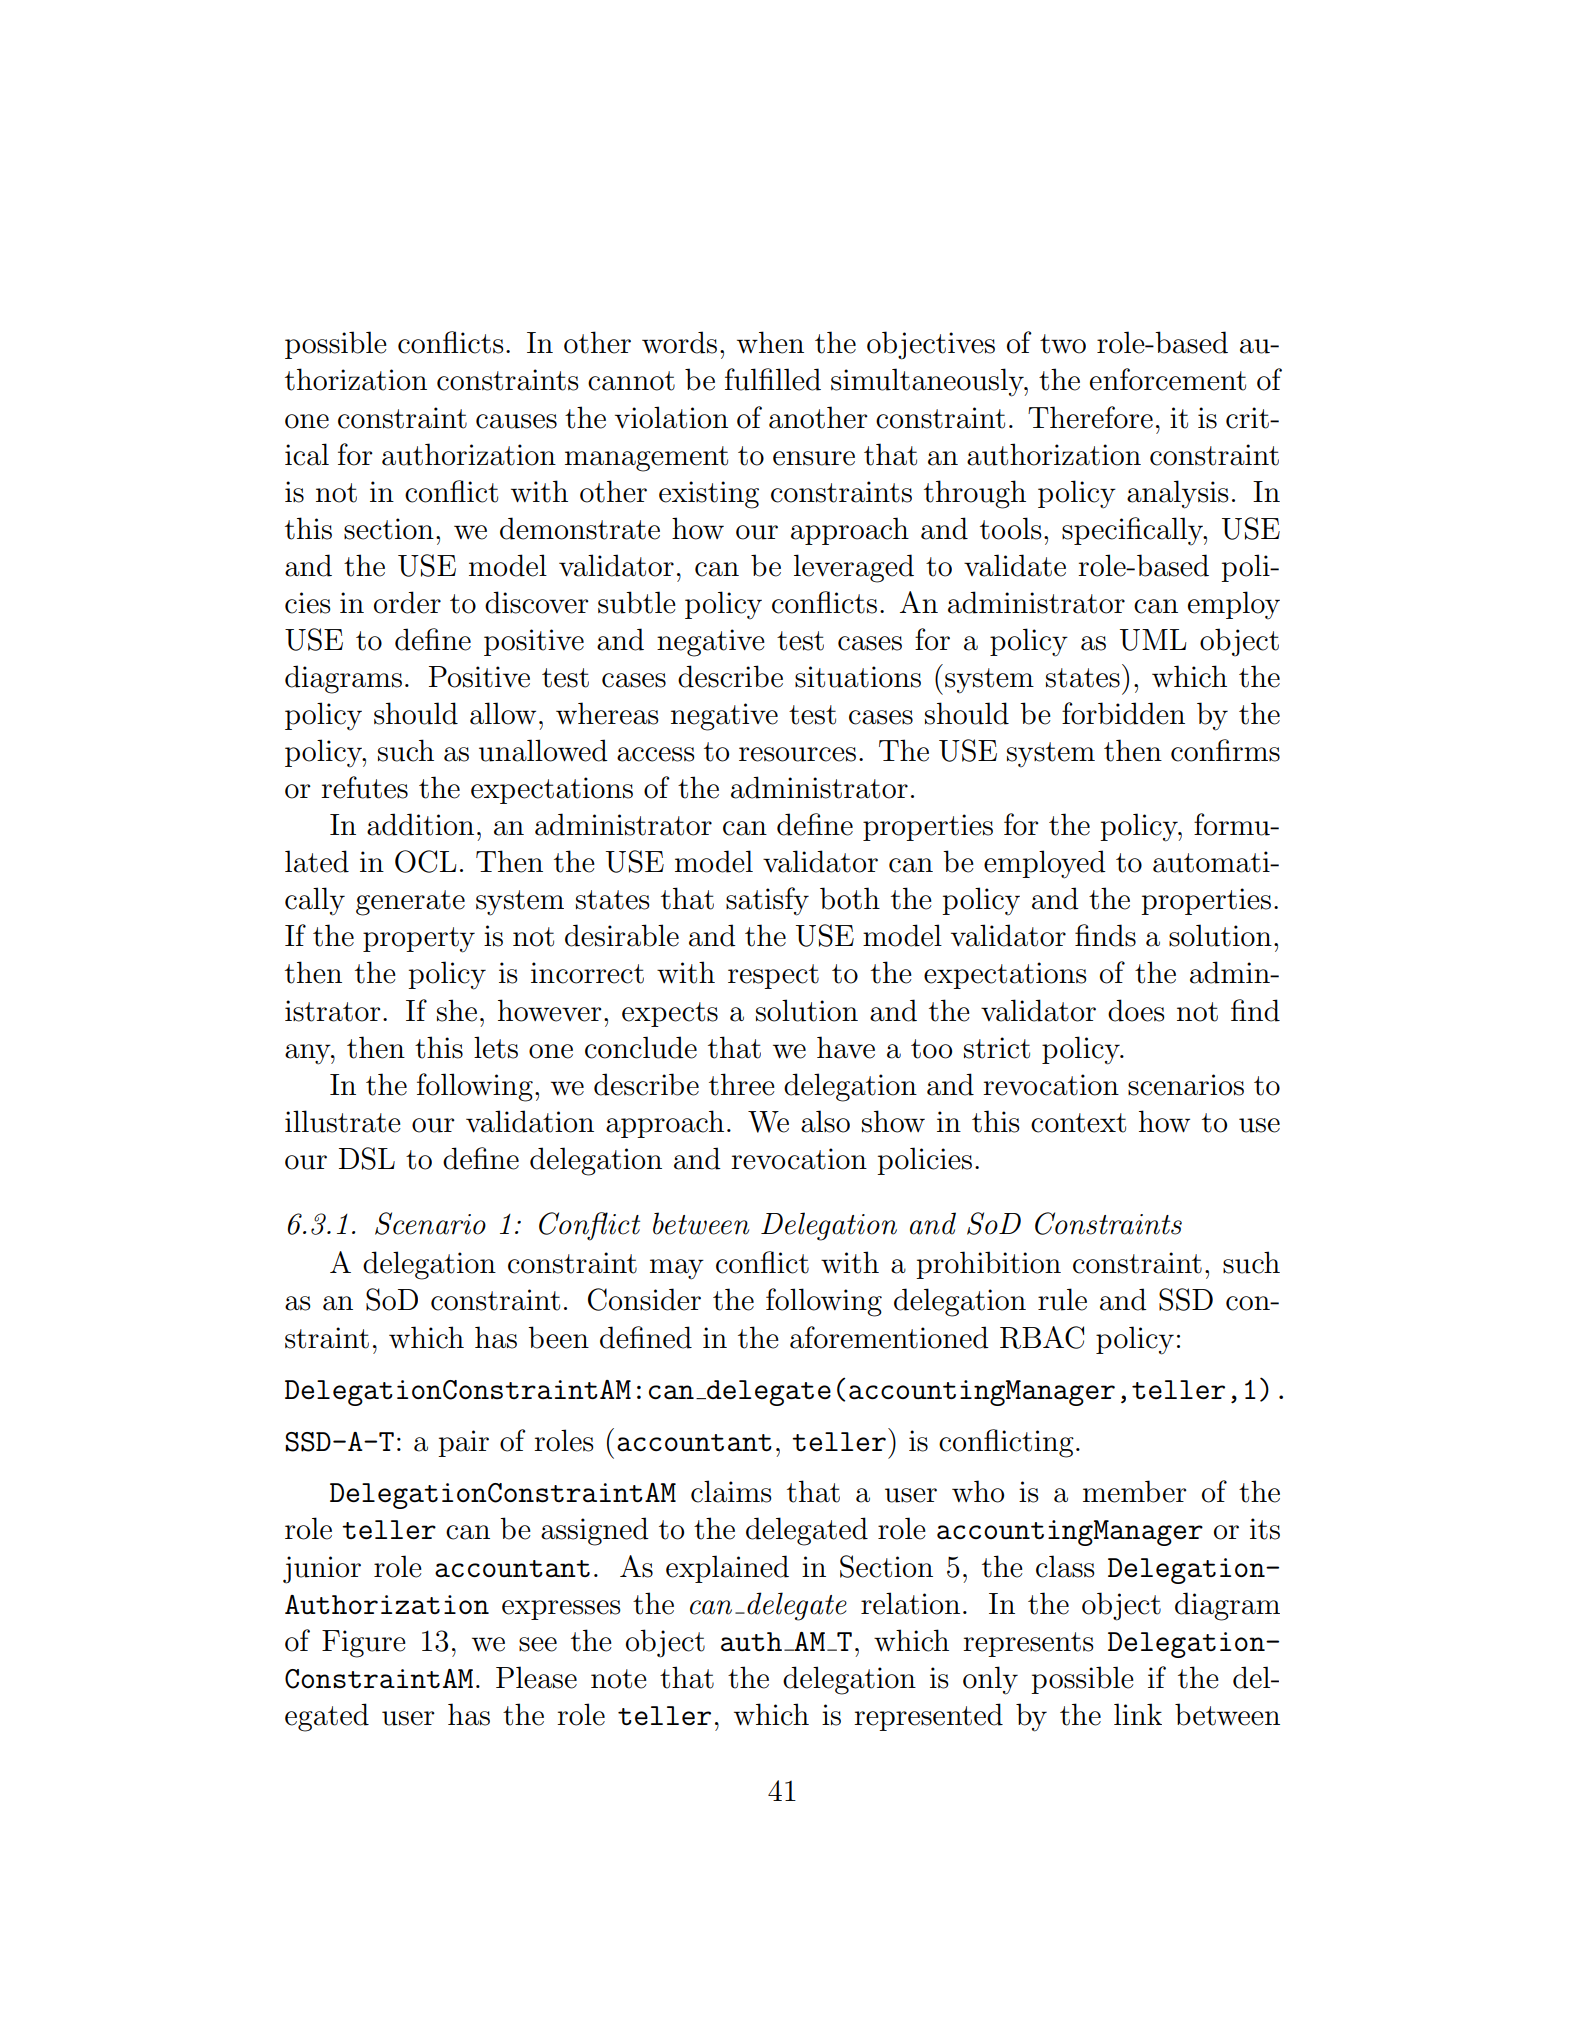  Describe the element at coordinates (364, 787) in the document. I see `refutes` at that location.
